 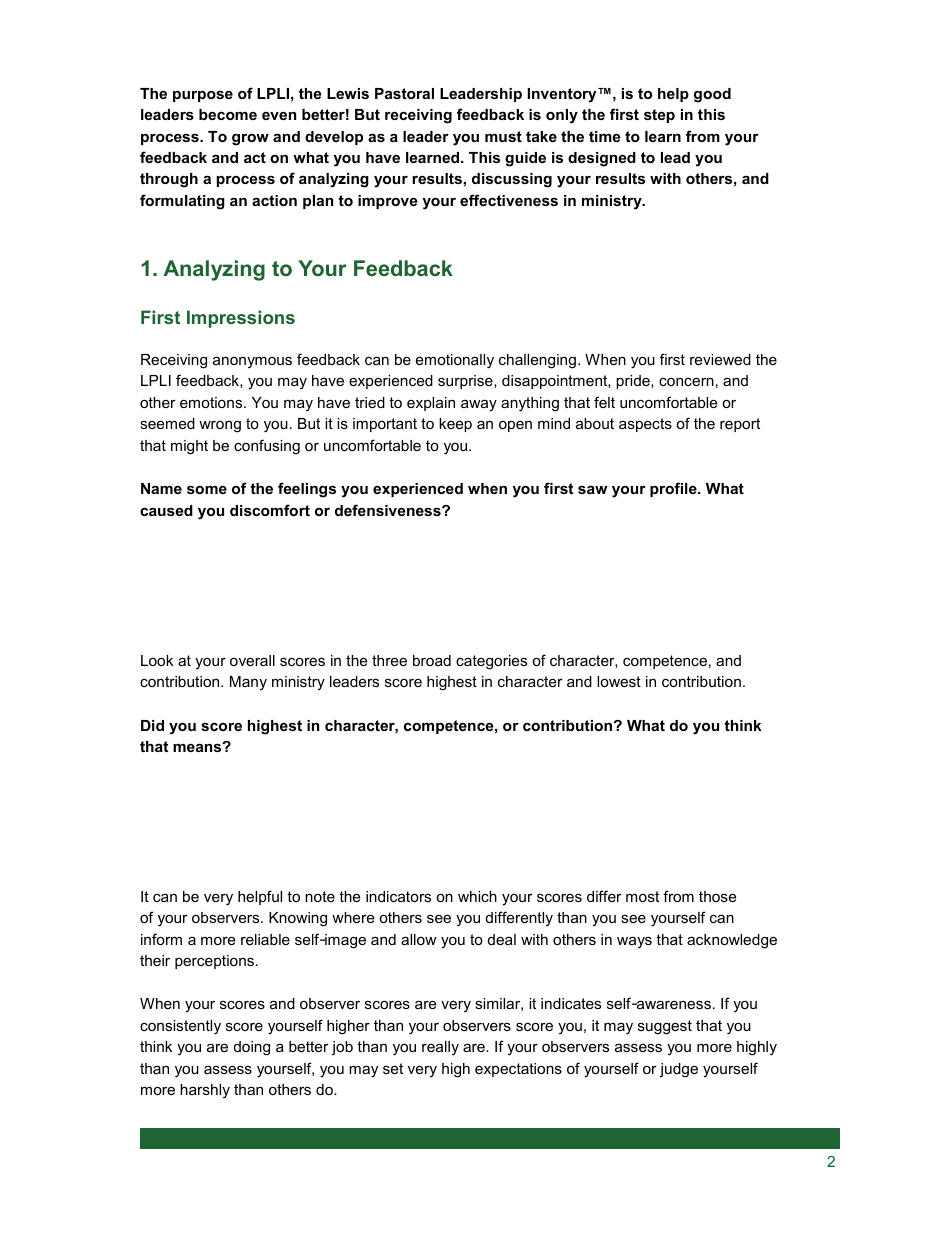 I want to click on broad, so click(x=432, y=660).
